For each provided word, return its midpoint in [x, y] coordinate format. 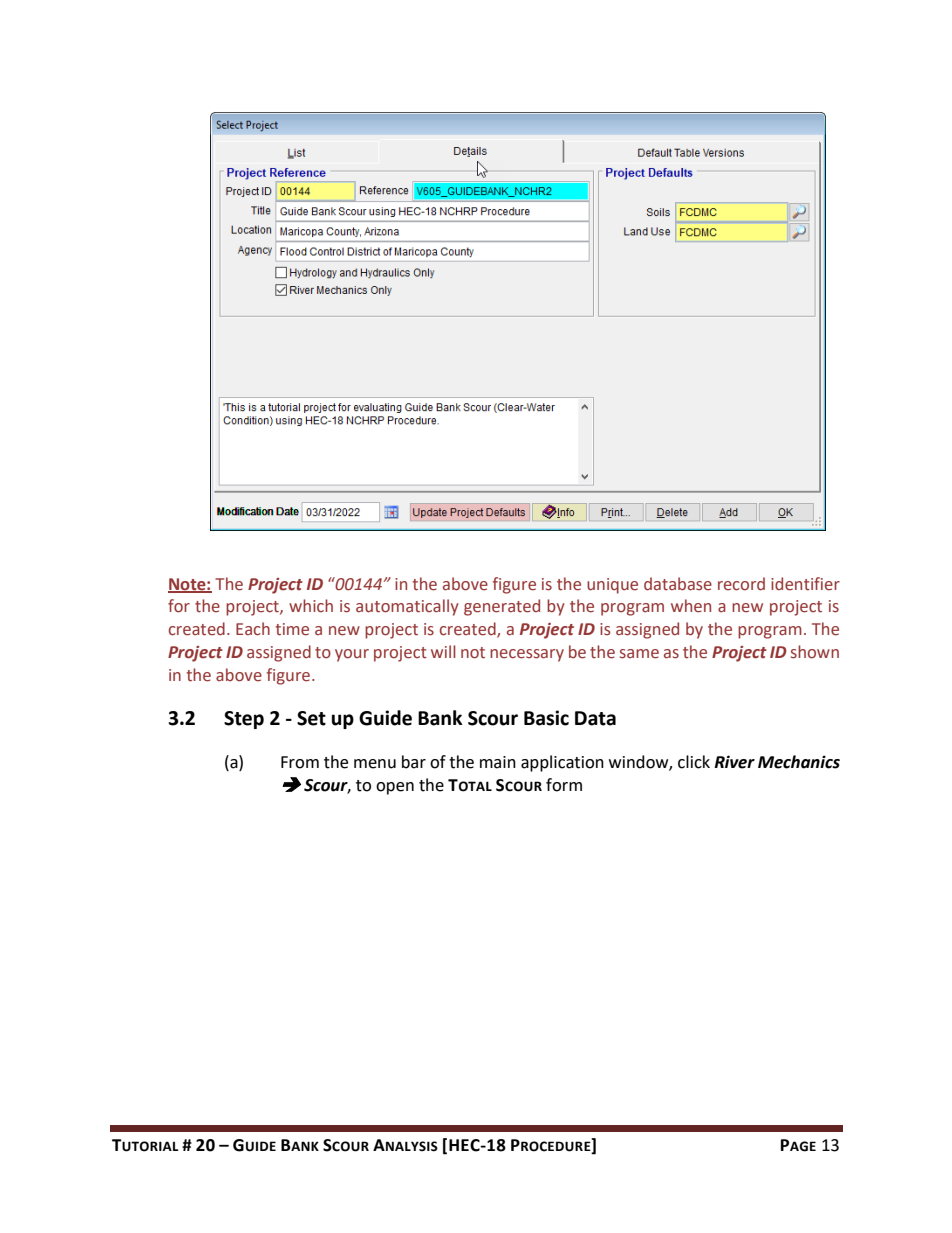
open [395, 788]
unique [612, 586]
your [352, 655]
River [734, 762]
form [564, 785]
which [311, 606]
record [741, 584]
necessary [527, 655]
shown [815, 652]
